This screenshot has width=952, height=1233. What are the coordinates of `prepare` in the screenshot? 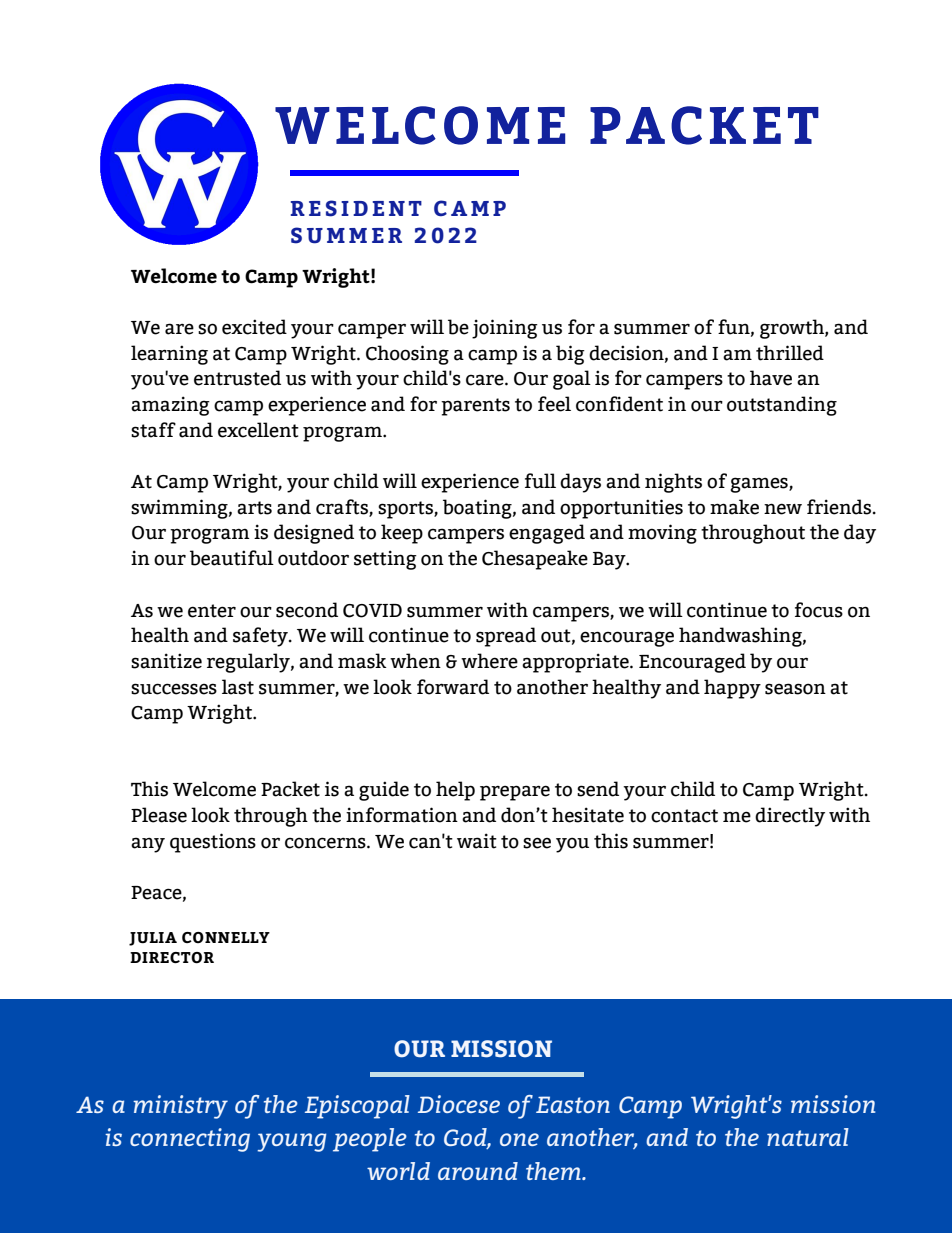 It's located at (515, 793).
